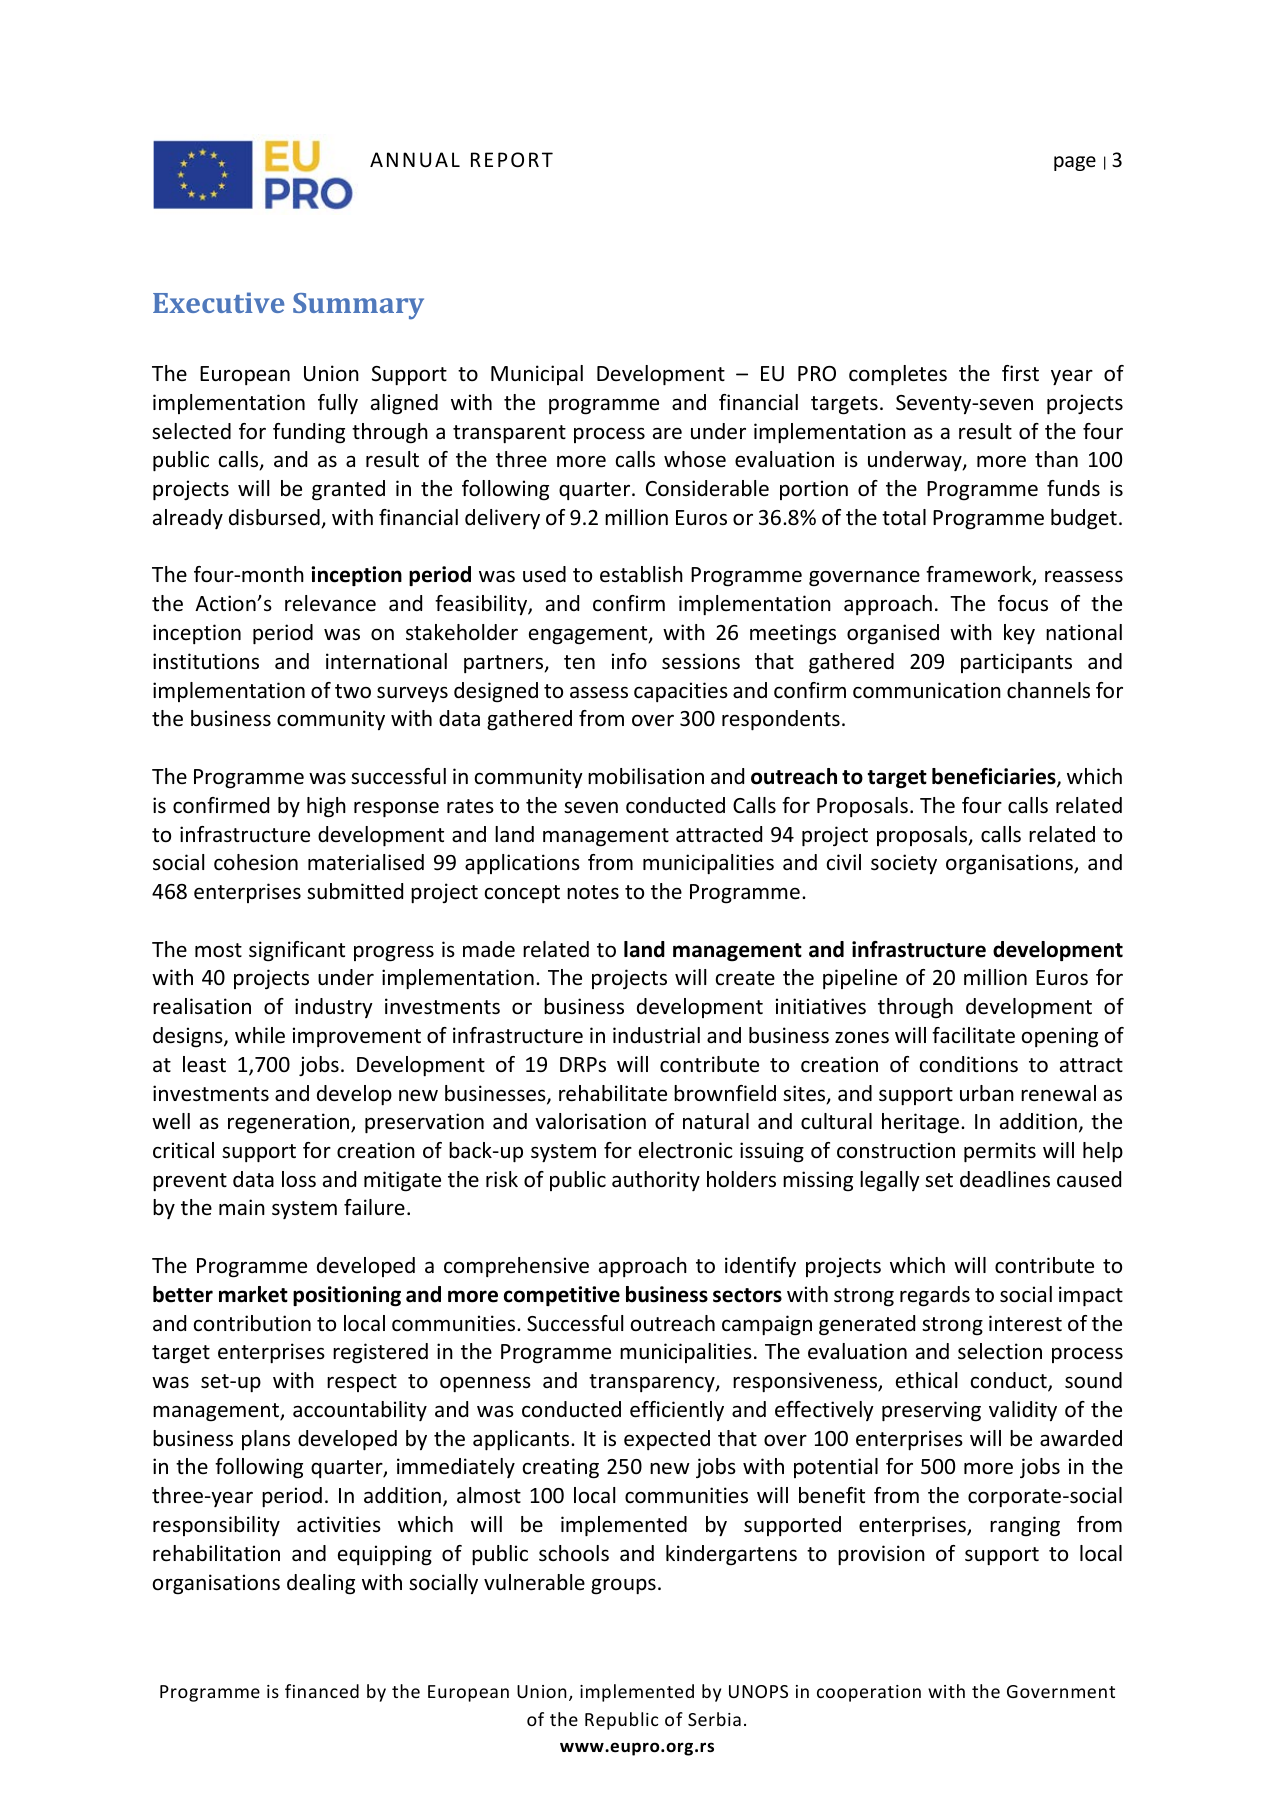  Describe the element at coordinates (629, 661) in the screenshot. I see `info` at that location.
